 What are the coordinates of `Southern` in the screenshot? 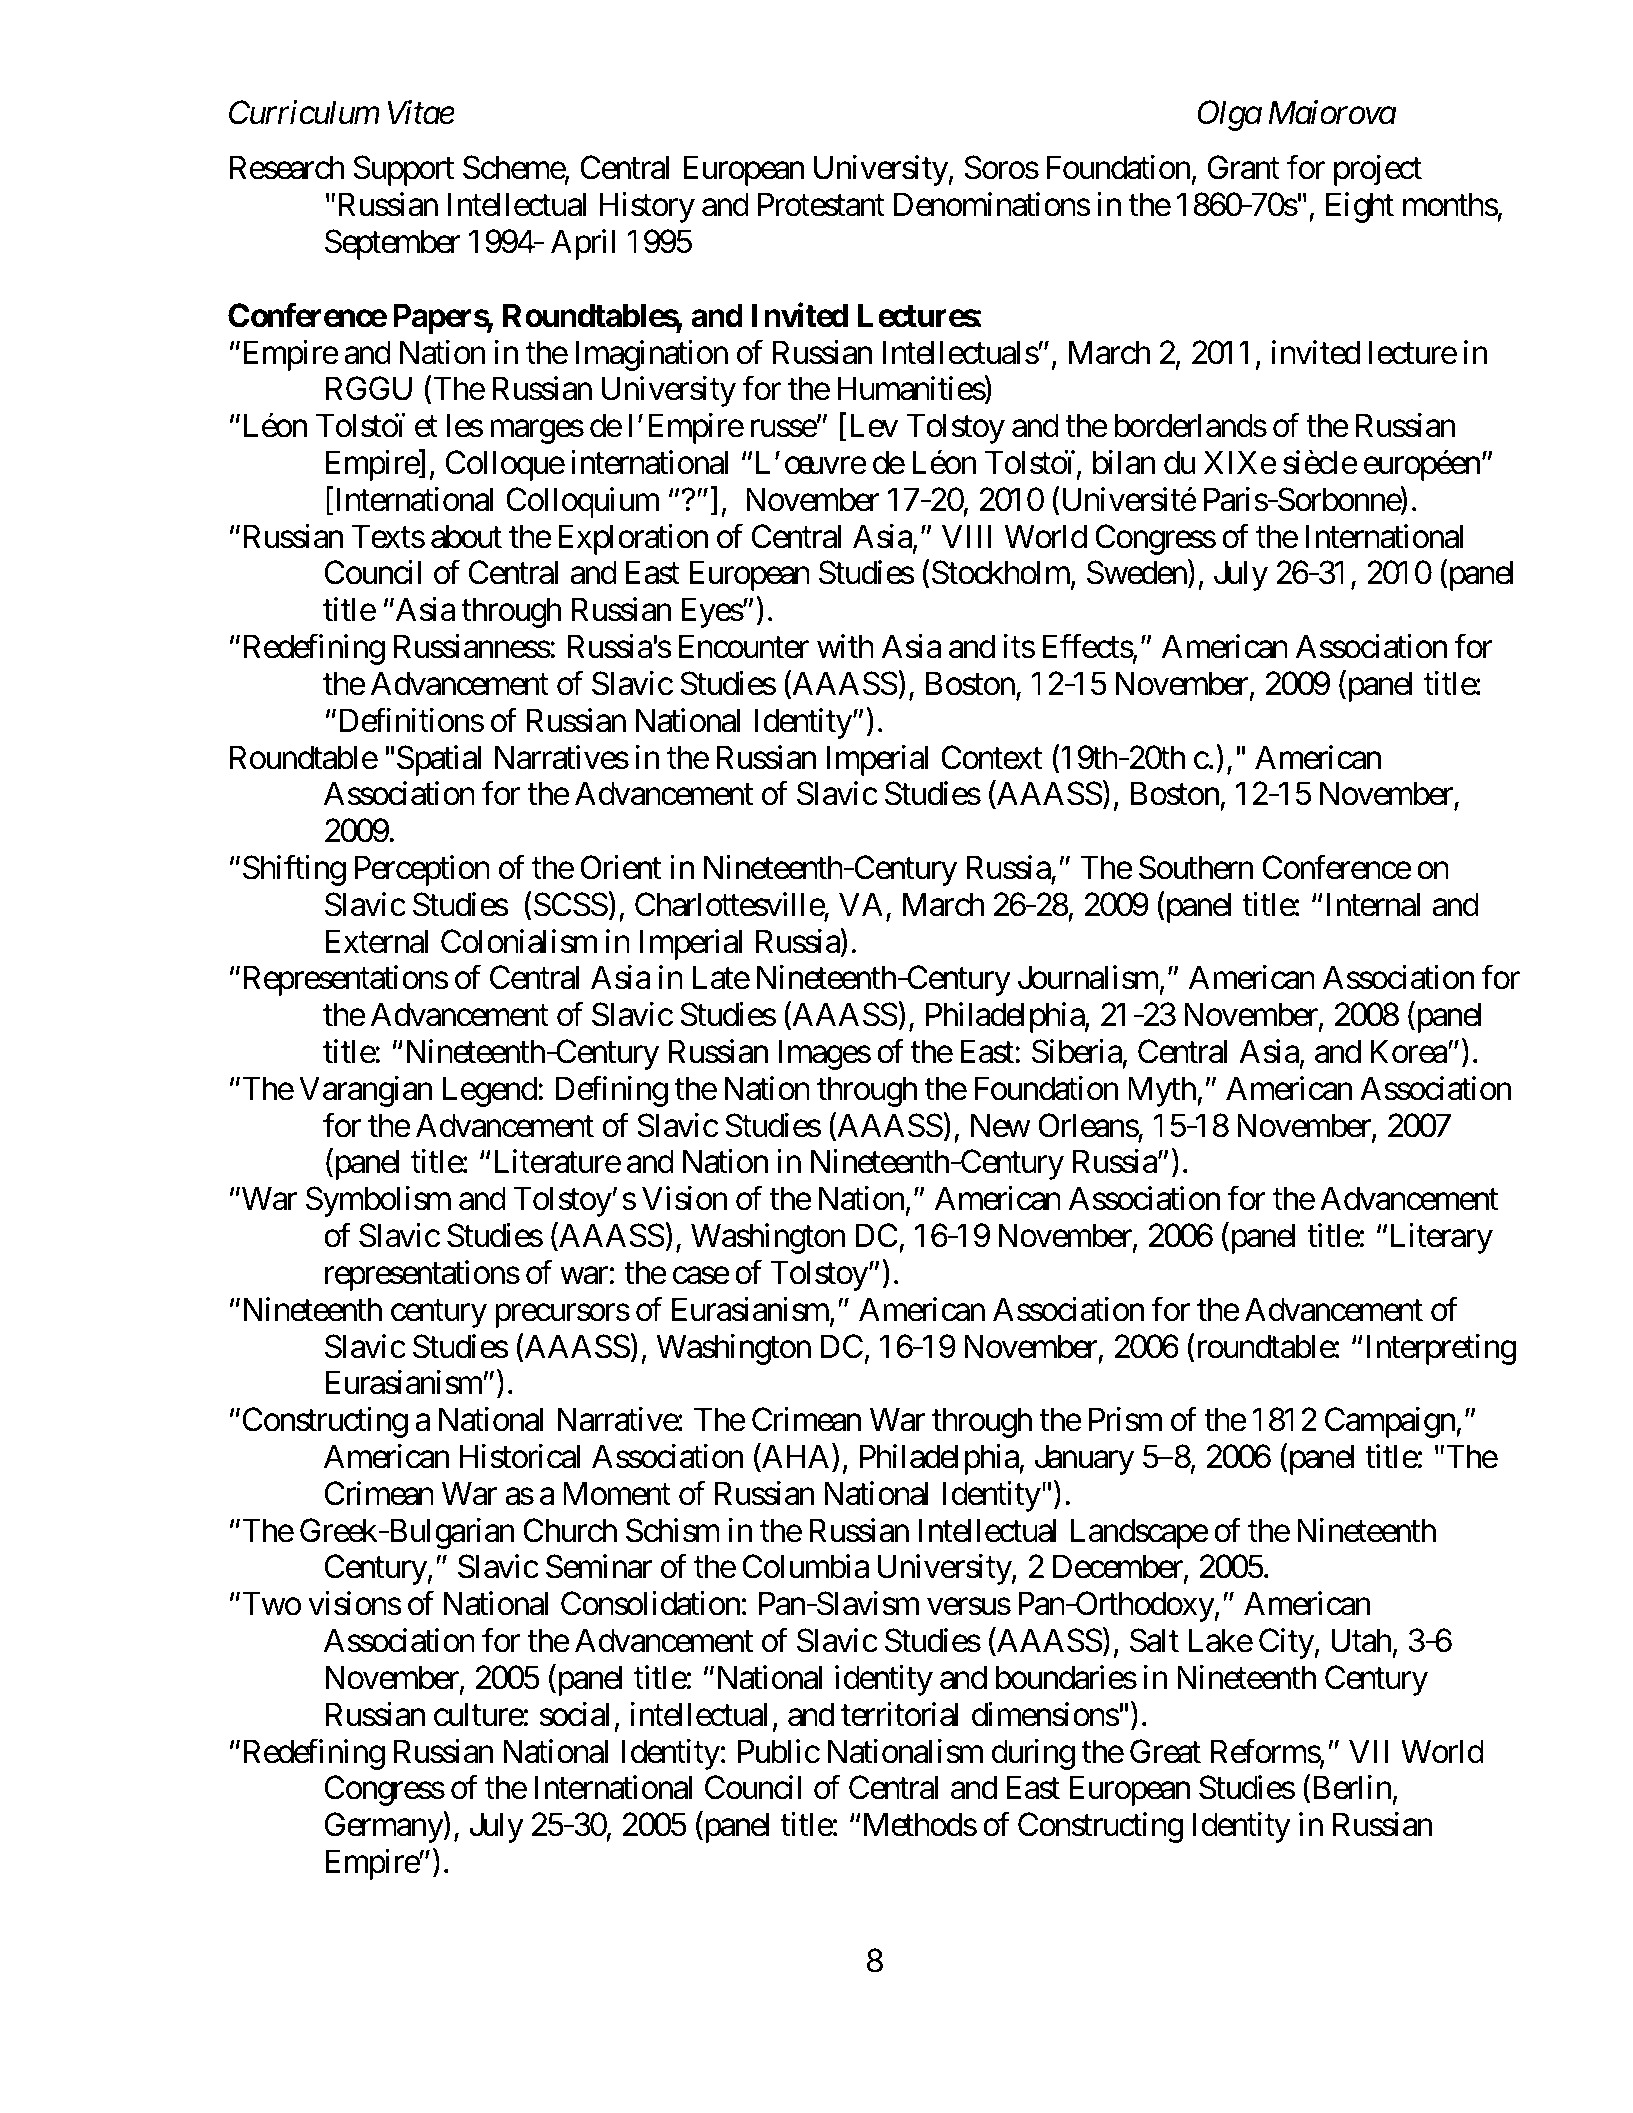 It's located at (1196, 867).
